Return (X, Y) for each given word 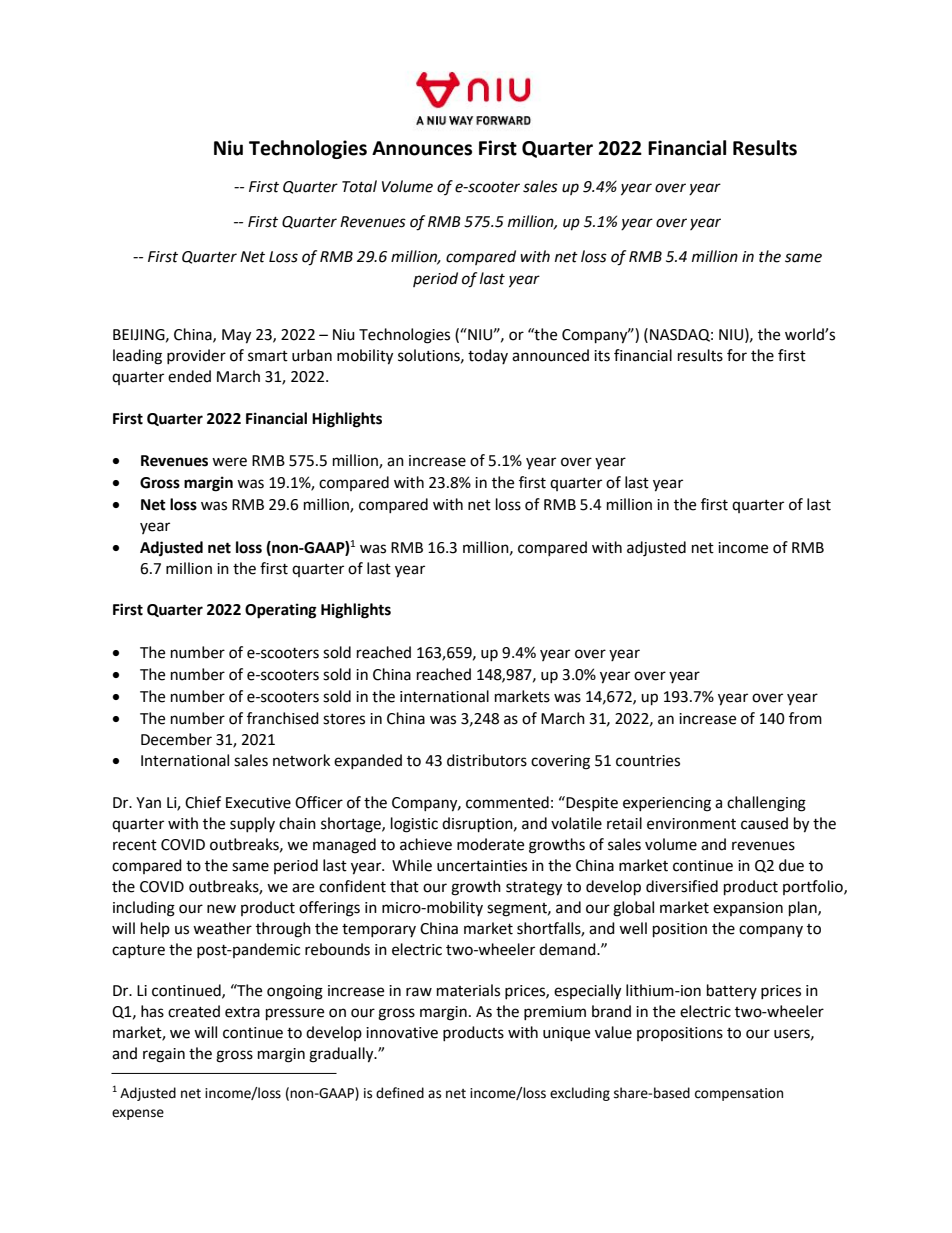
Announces (422, 148)
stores (344, 719)
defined (400, 1093)
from (805, 718)
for (737, 355)
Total (359, 186)
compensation (739, 1094)
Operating (281, 611)
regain (164, 1055)
